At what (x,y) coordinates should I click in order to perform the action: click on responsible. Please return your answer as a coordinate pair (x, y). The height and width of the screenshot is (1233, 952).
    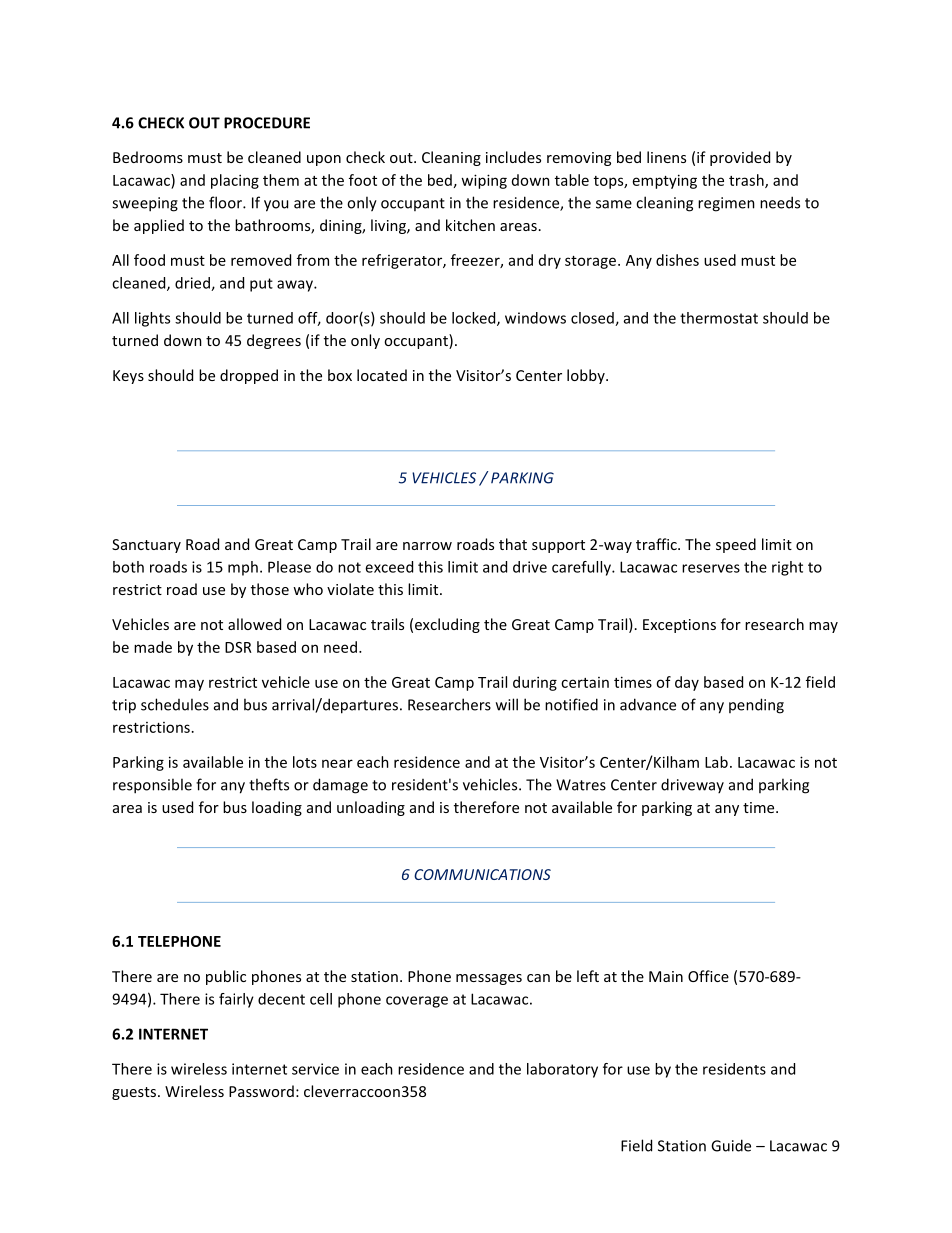
    Looking at the image, I should click on (152, 786).
